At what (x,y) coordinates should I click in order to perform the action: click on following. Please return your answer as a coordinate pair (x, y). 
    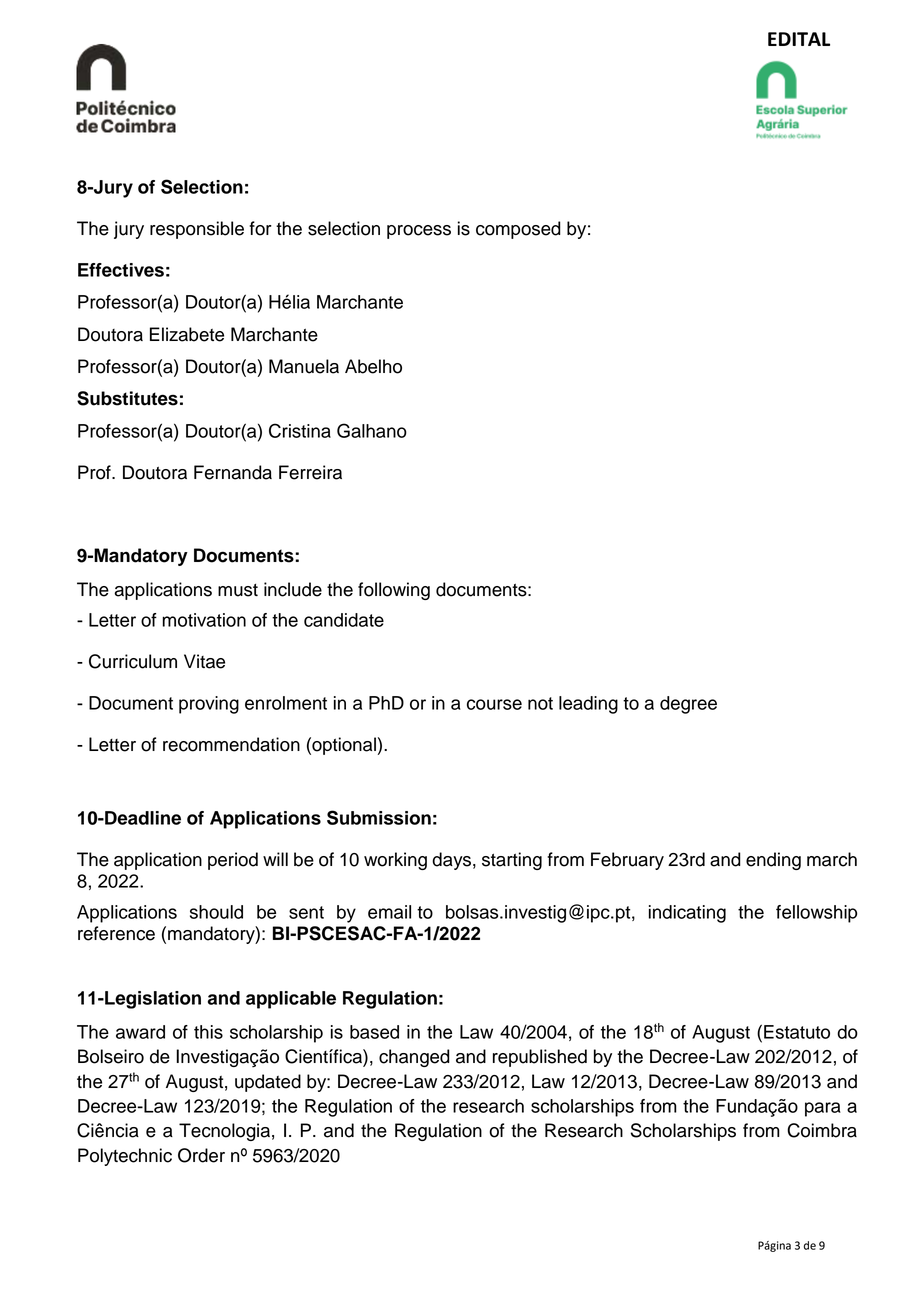
    Looking at the image, I should click on (394, 591).
